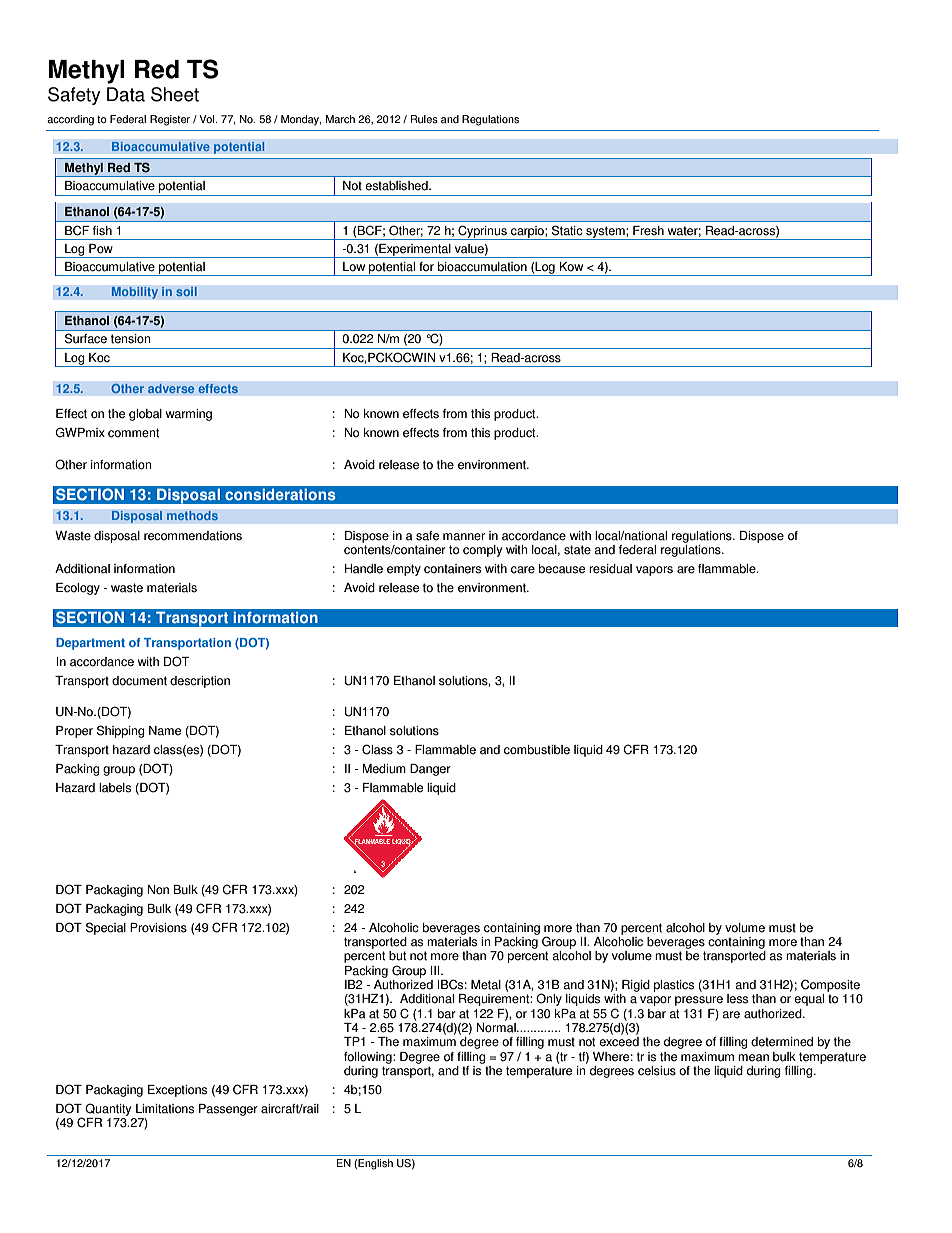 The width and height of the document is (952, 1233). Describe the element at coordinates (158, 890) in the document. I see `Non` at that location.
